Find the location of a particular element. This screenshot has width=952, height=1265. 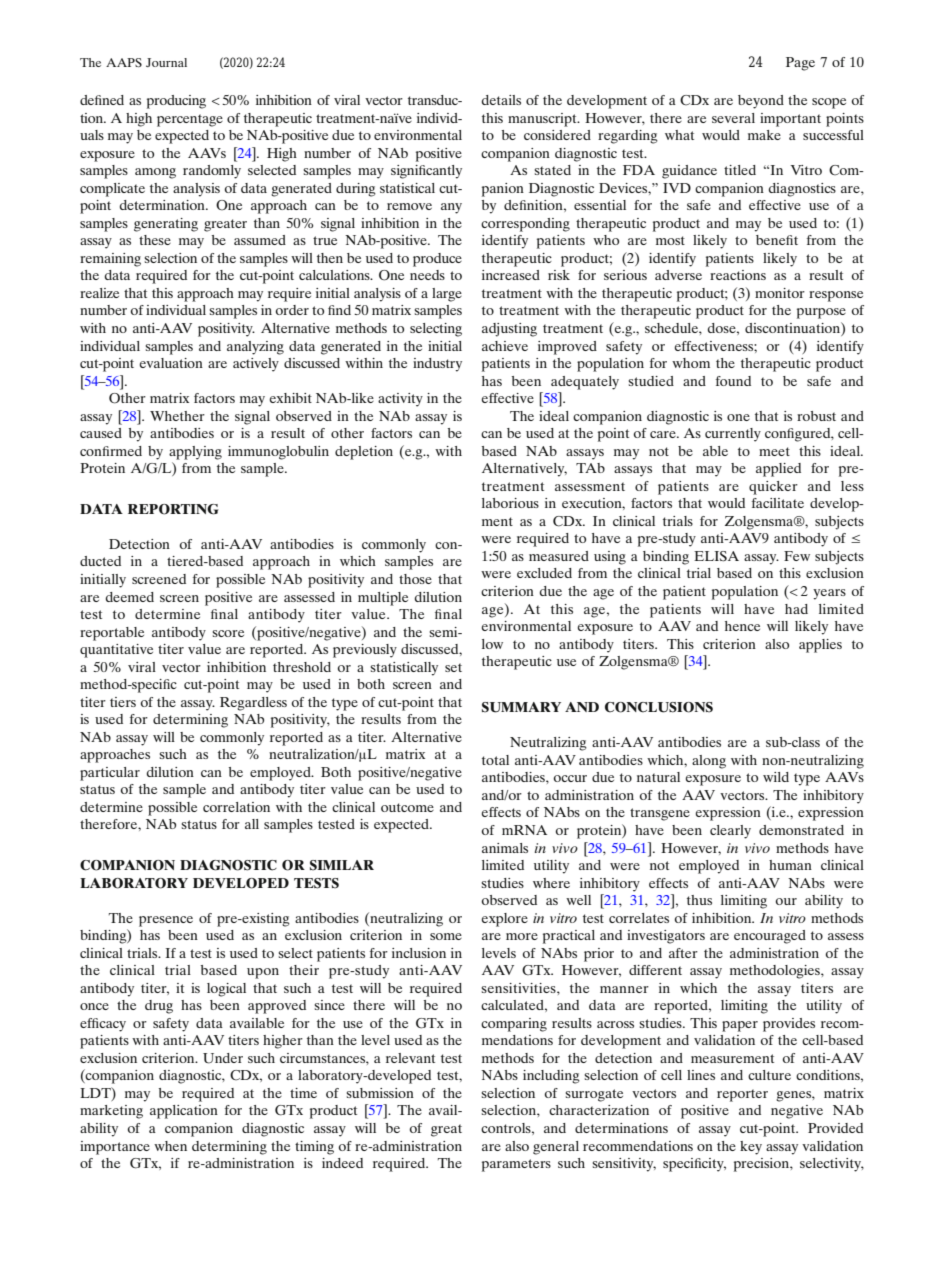

producing is located at coordinates (176, 102).
